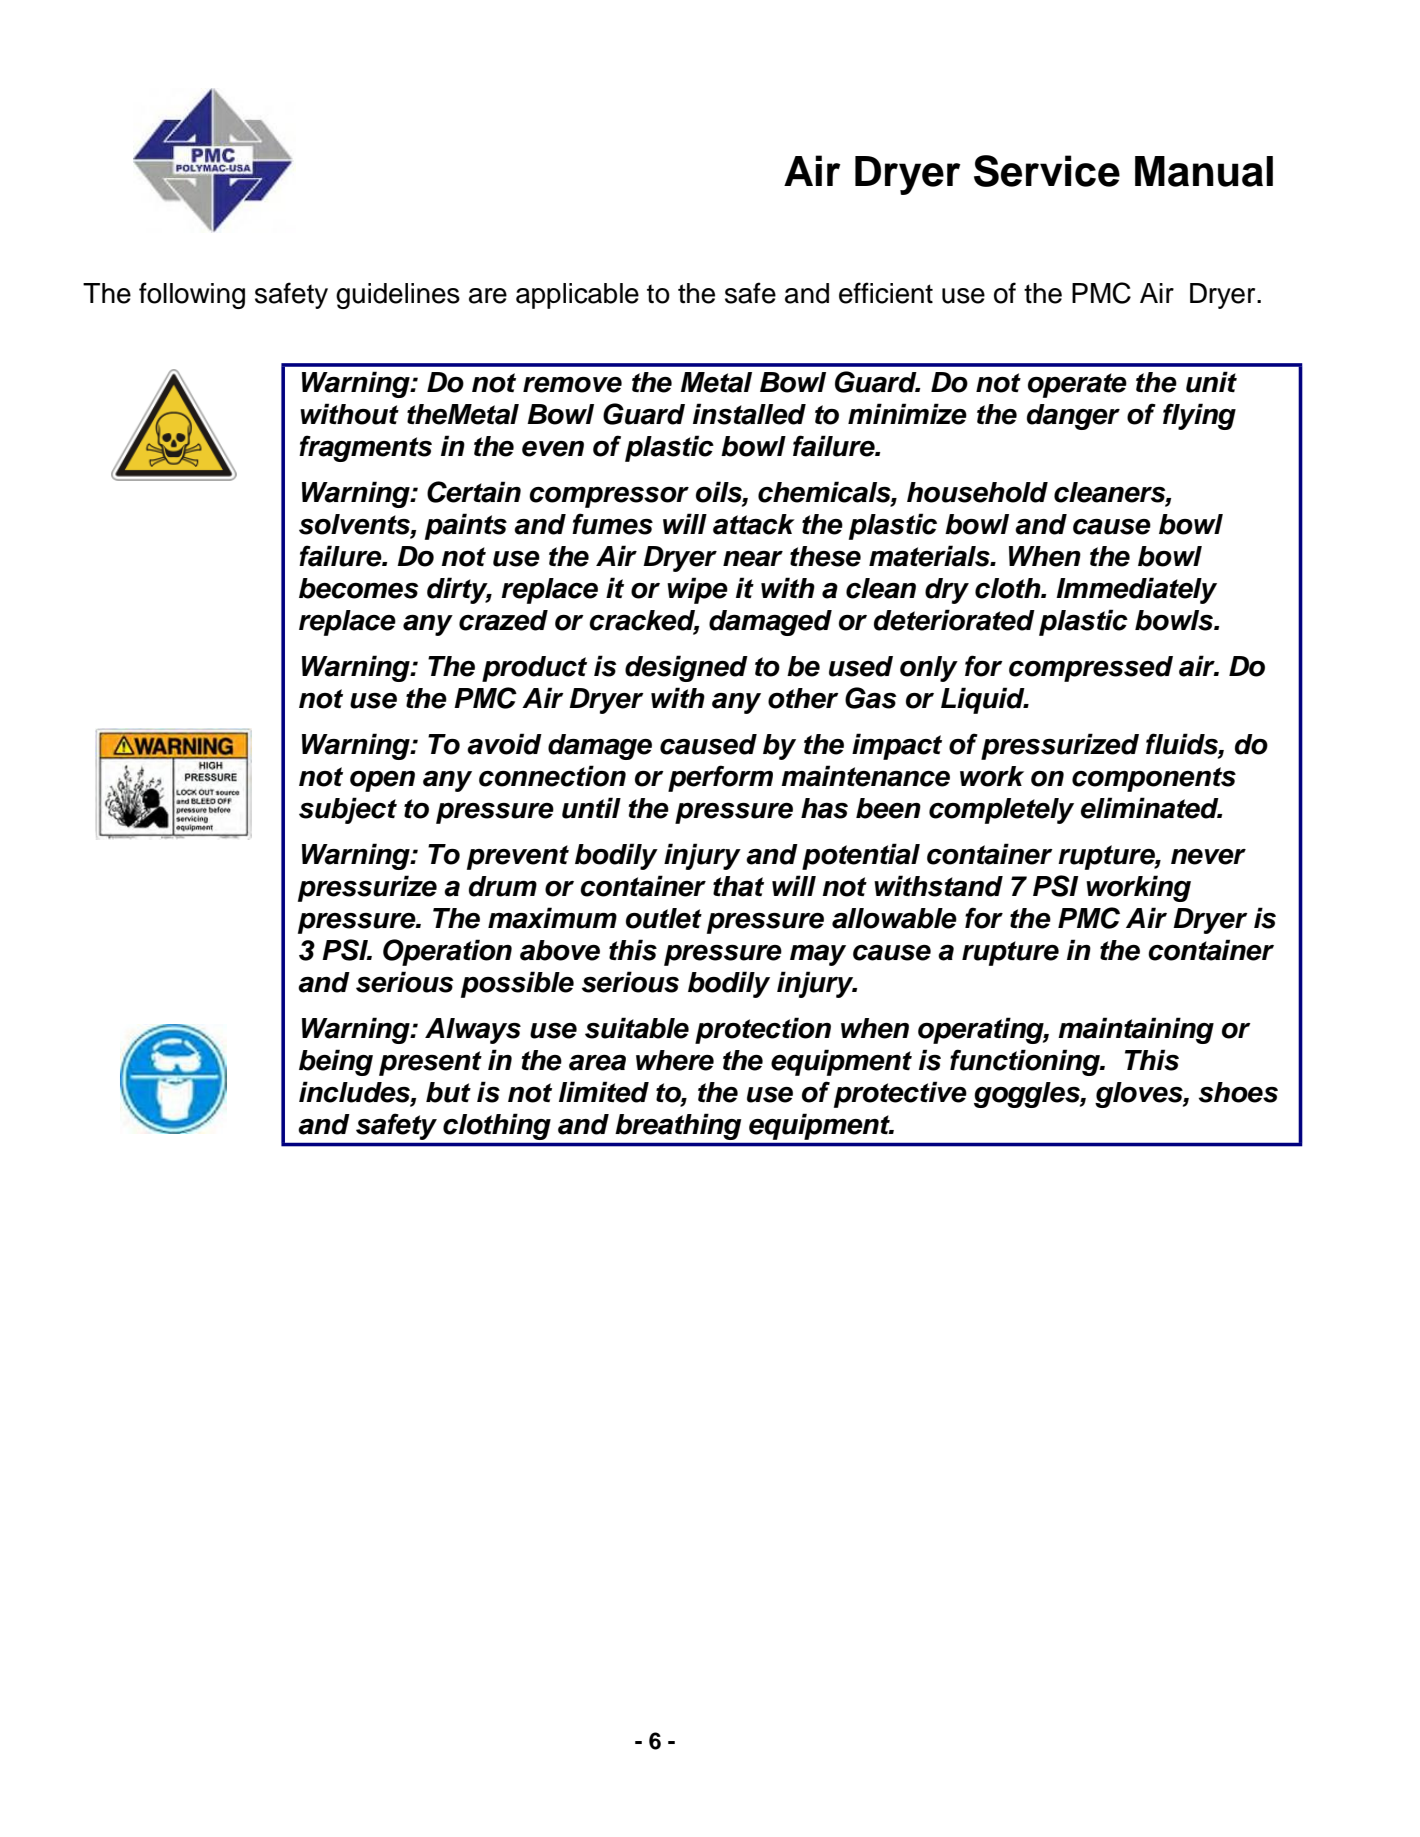 The height and width of the page is (1837, 1420). Describe the element at coordinates (1047, 171) in the page. I see `Service` at that location.
